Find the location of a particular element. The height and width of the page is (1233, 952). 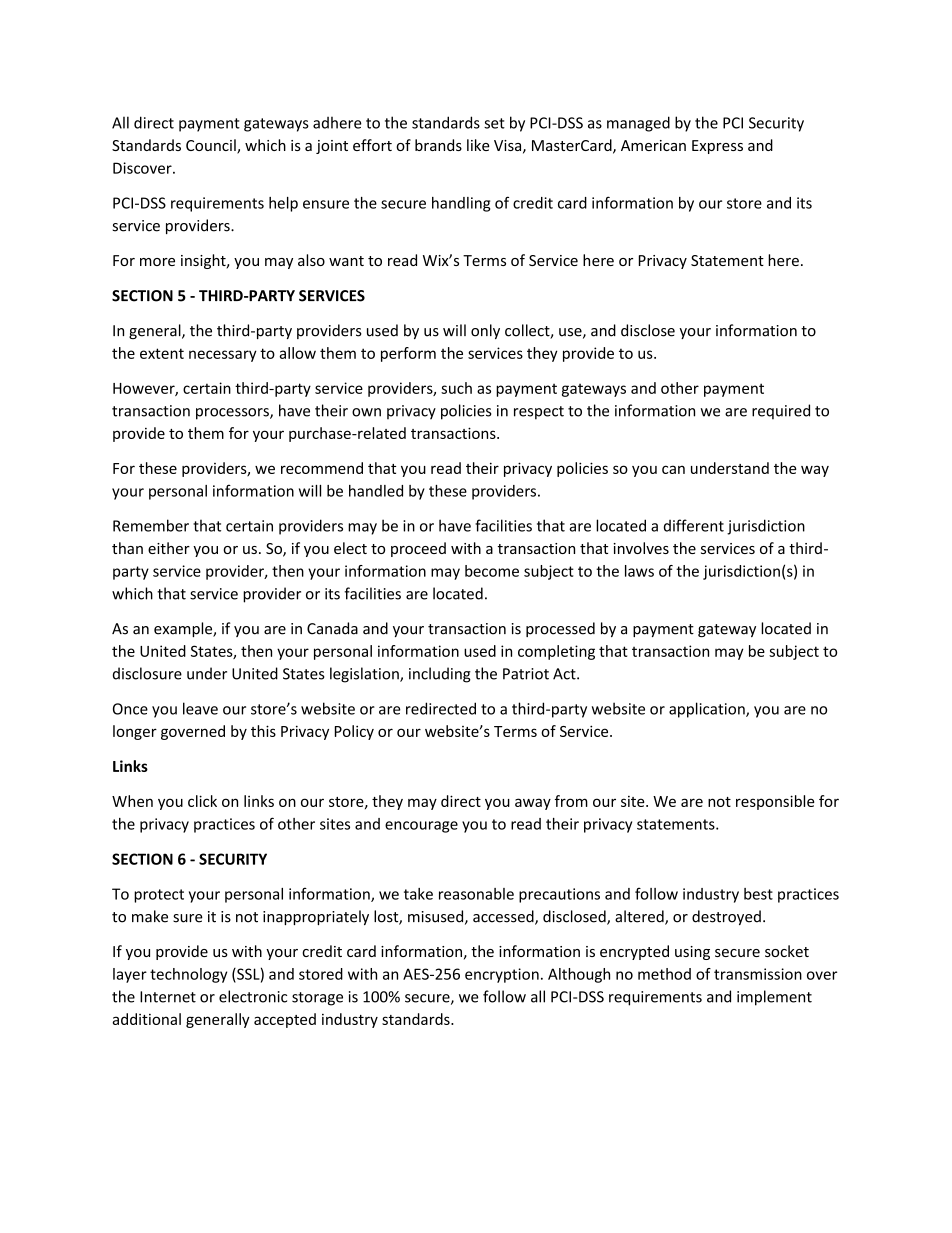

either is located at coordinates (169, 548).
